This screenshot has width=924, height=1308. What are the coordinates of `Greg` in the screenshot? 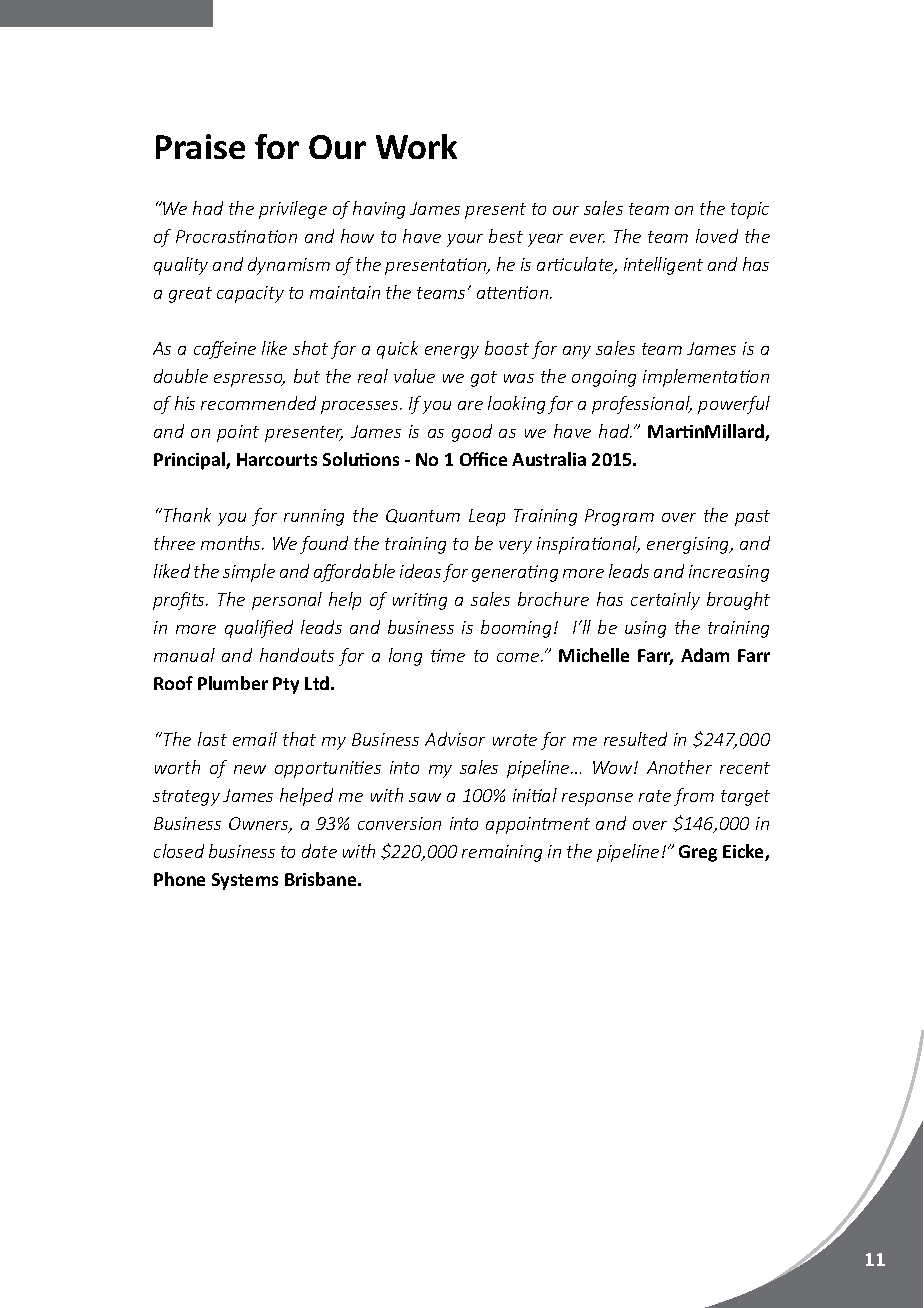 It's located at (698, 853).
